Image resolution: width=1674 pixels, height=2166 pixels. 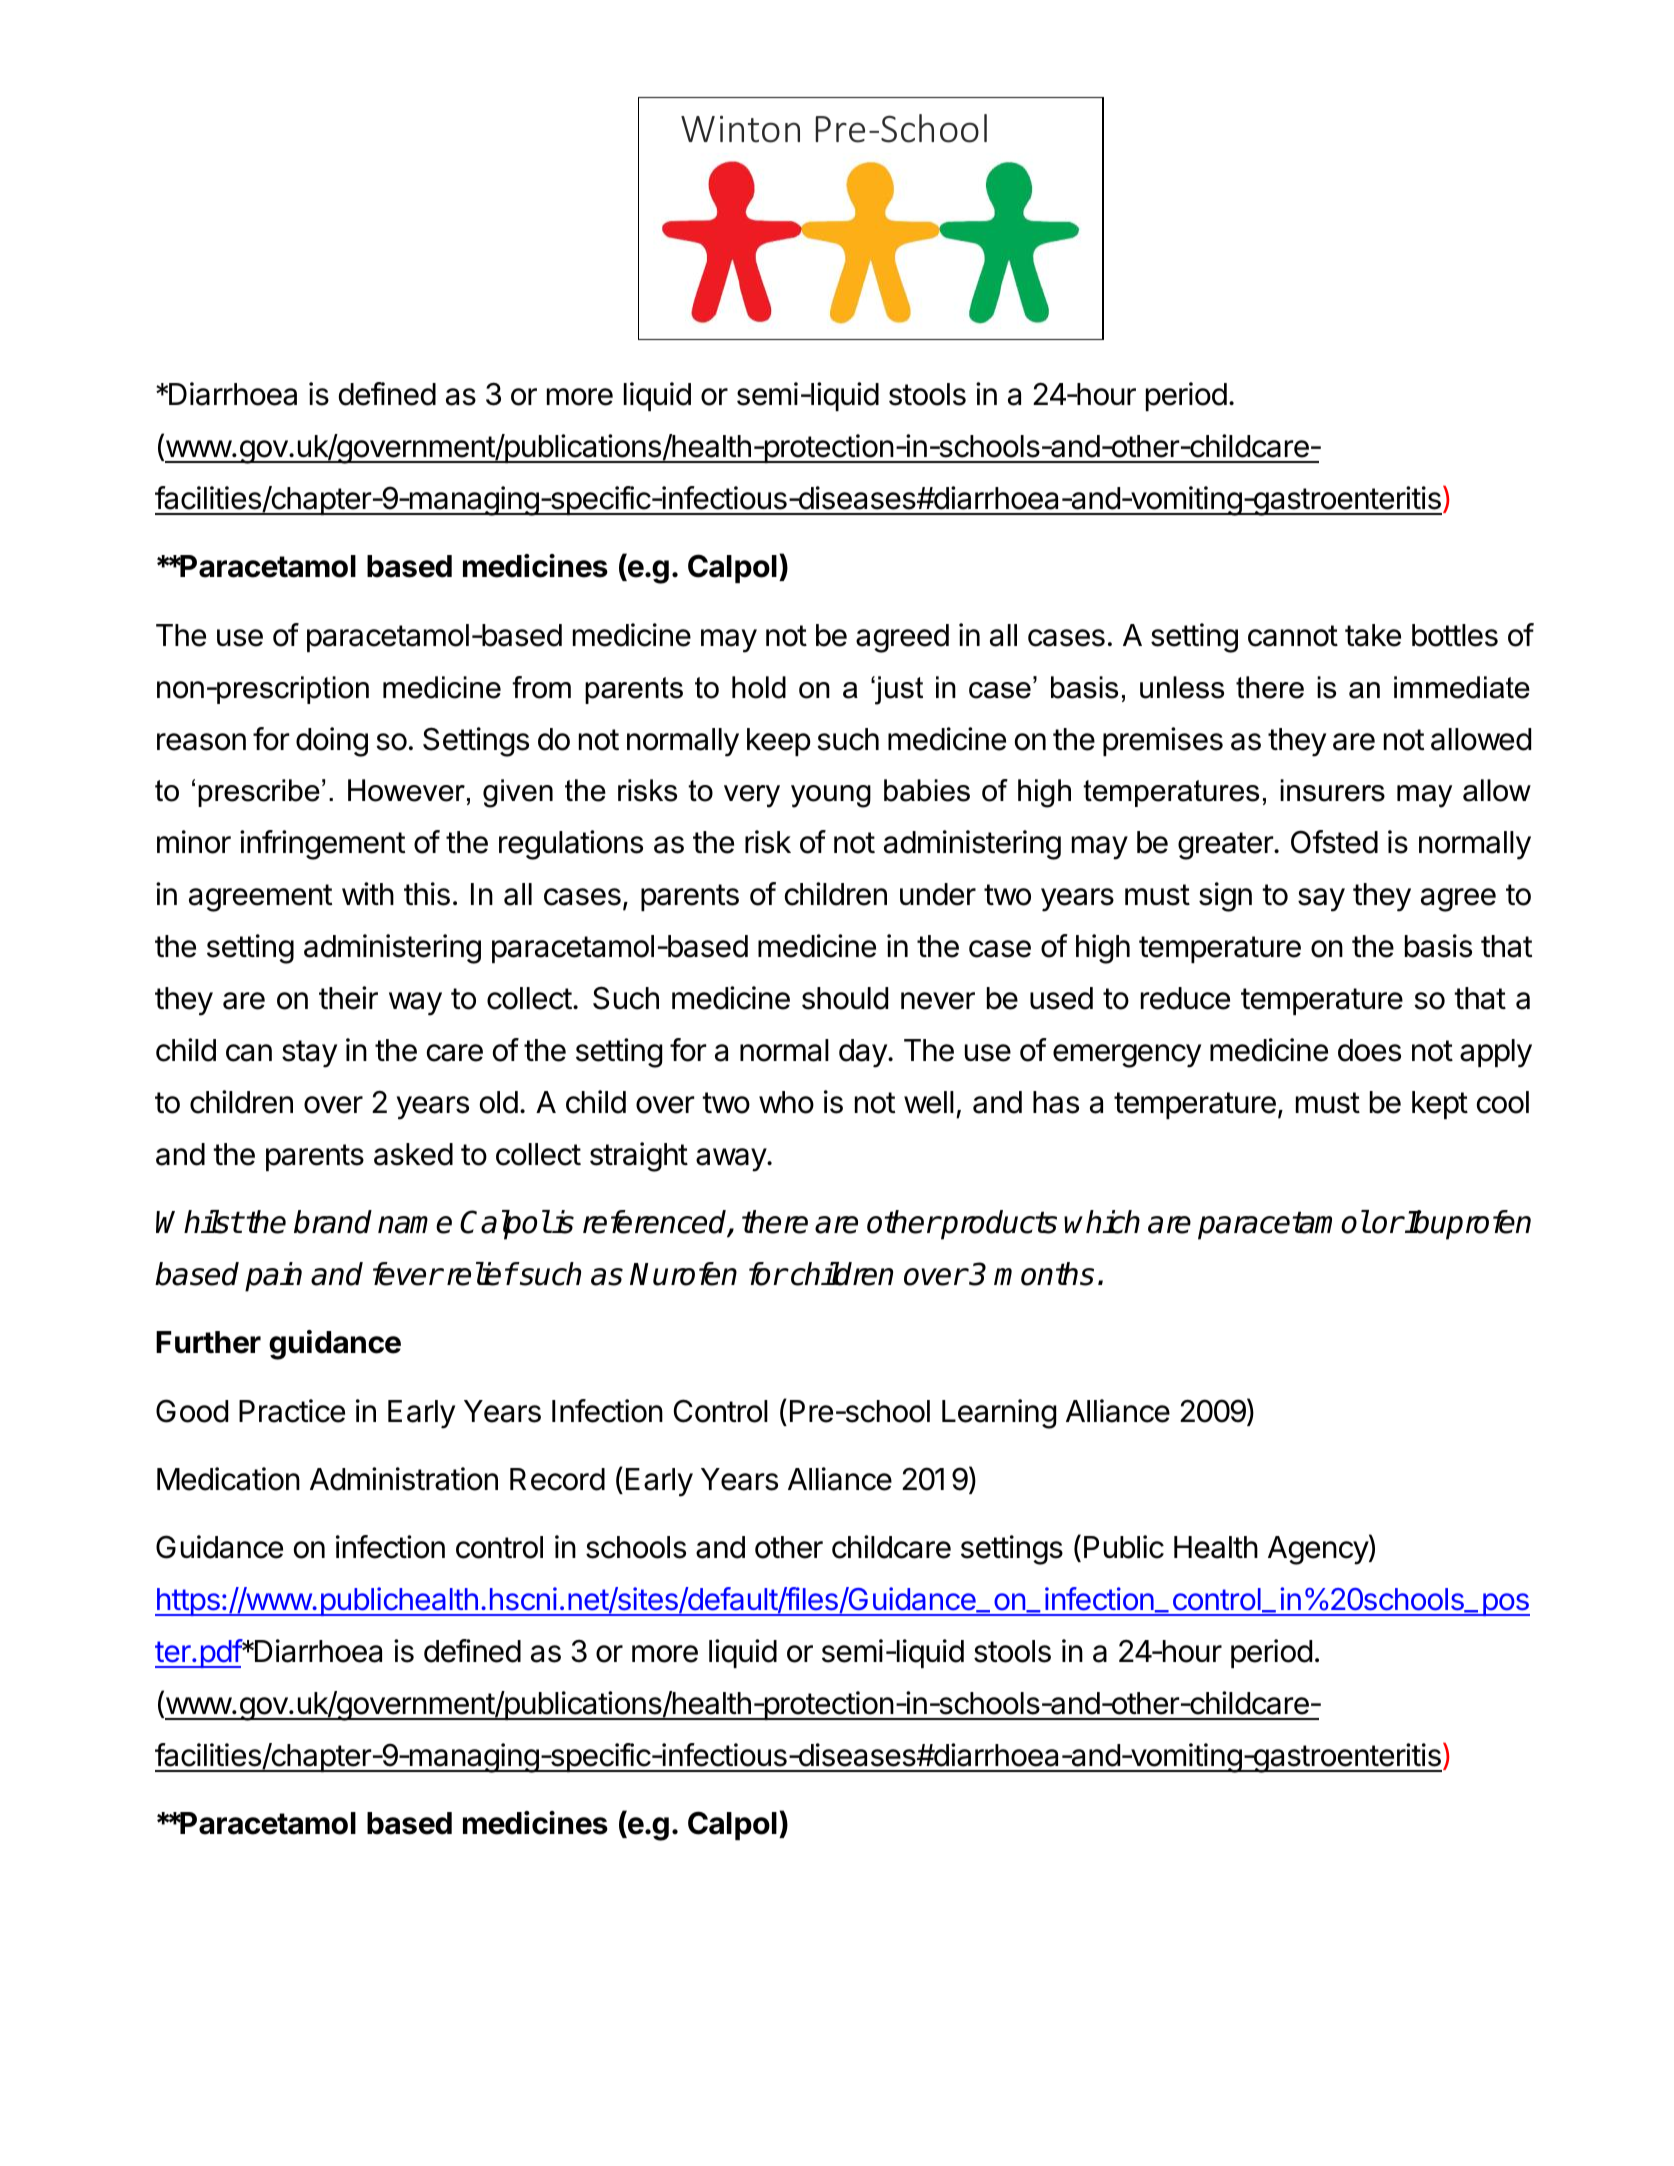 What do you see at coordinates (759, 687) in the screenshot?
I see `hold` at bounding box center [759, 687].
